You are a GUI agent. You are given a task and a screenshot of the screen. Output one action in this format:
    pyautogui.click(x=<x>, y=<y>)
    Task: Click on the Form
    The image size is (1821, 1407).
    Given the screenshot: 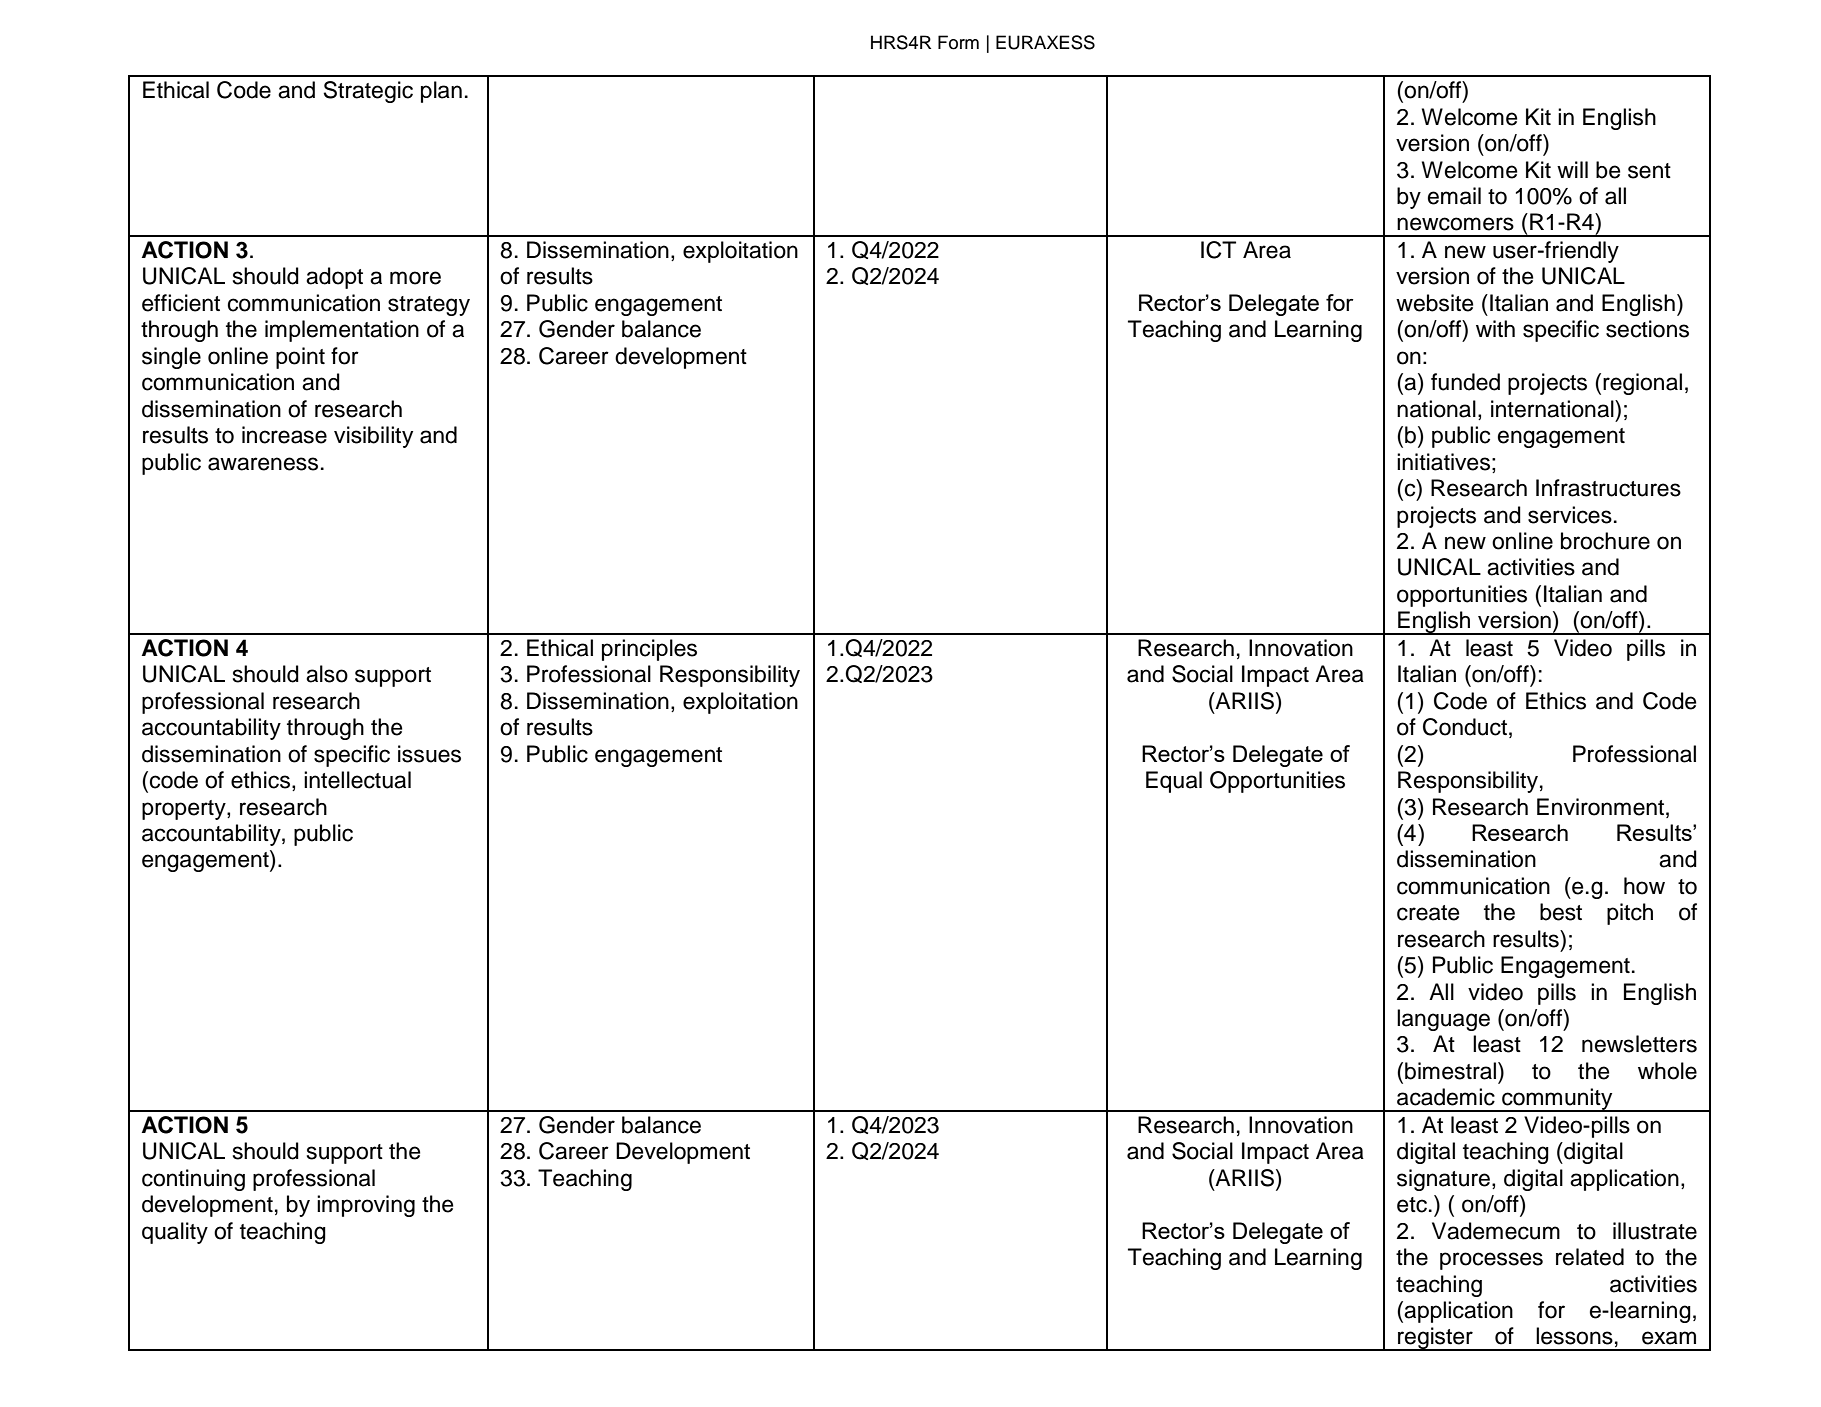 What is the action you would take?
    pyautogui.click(x=958, y=42)
